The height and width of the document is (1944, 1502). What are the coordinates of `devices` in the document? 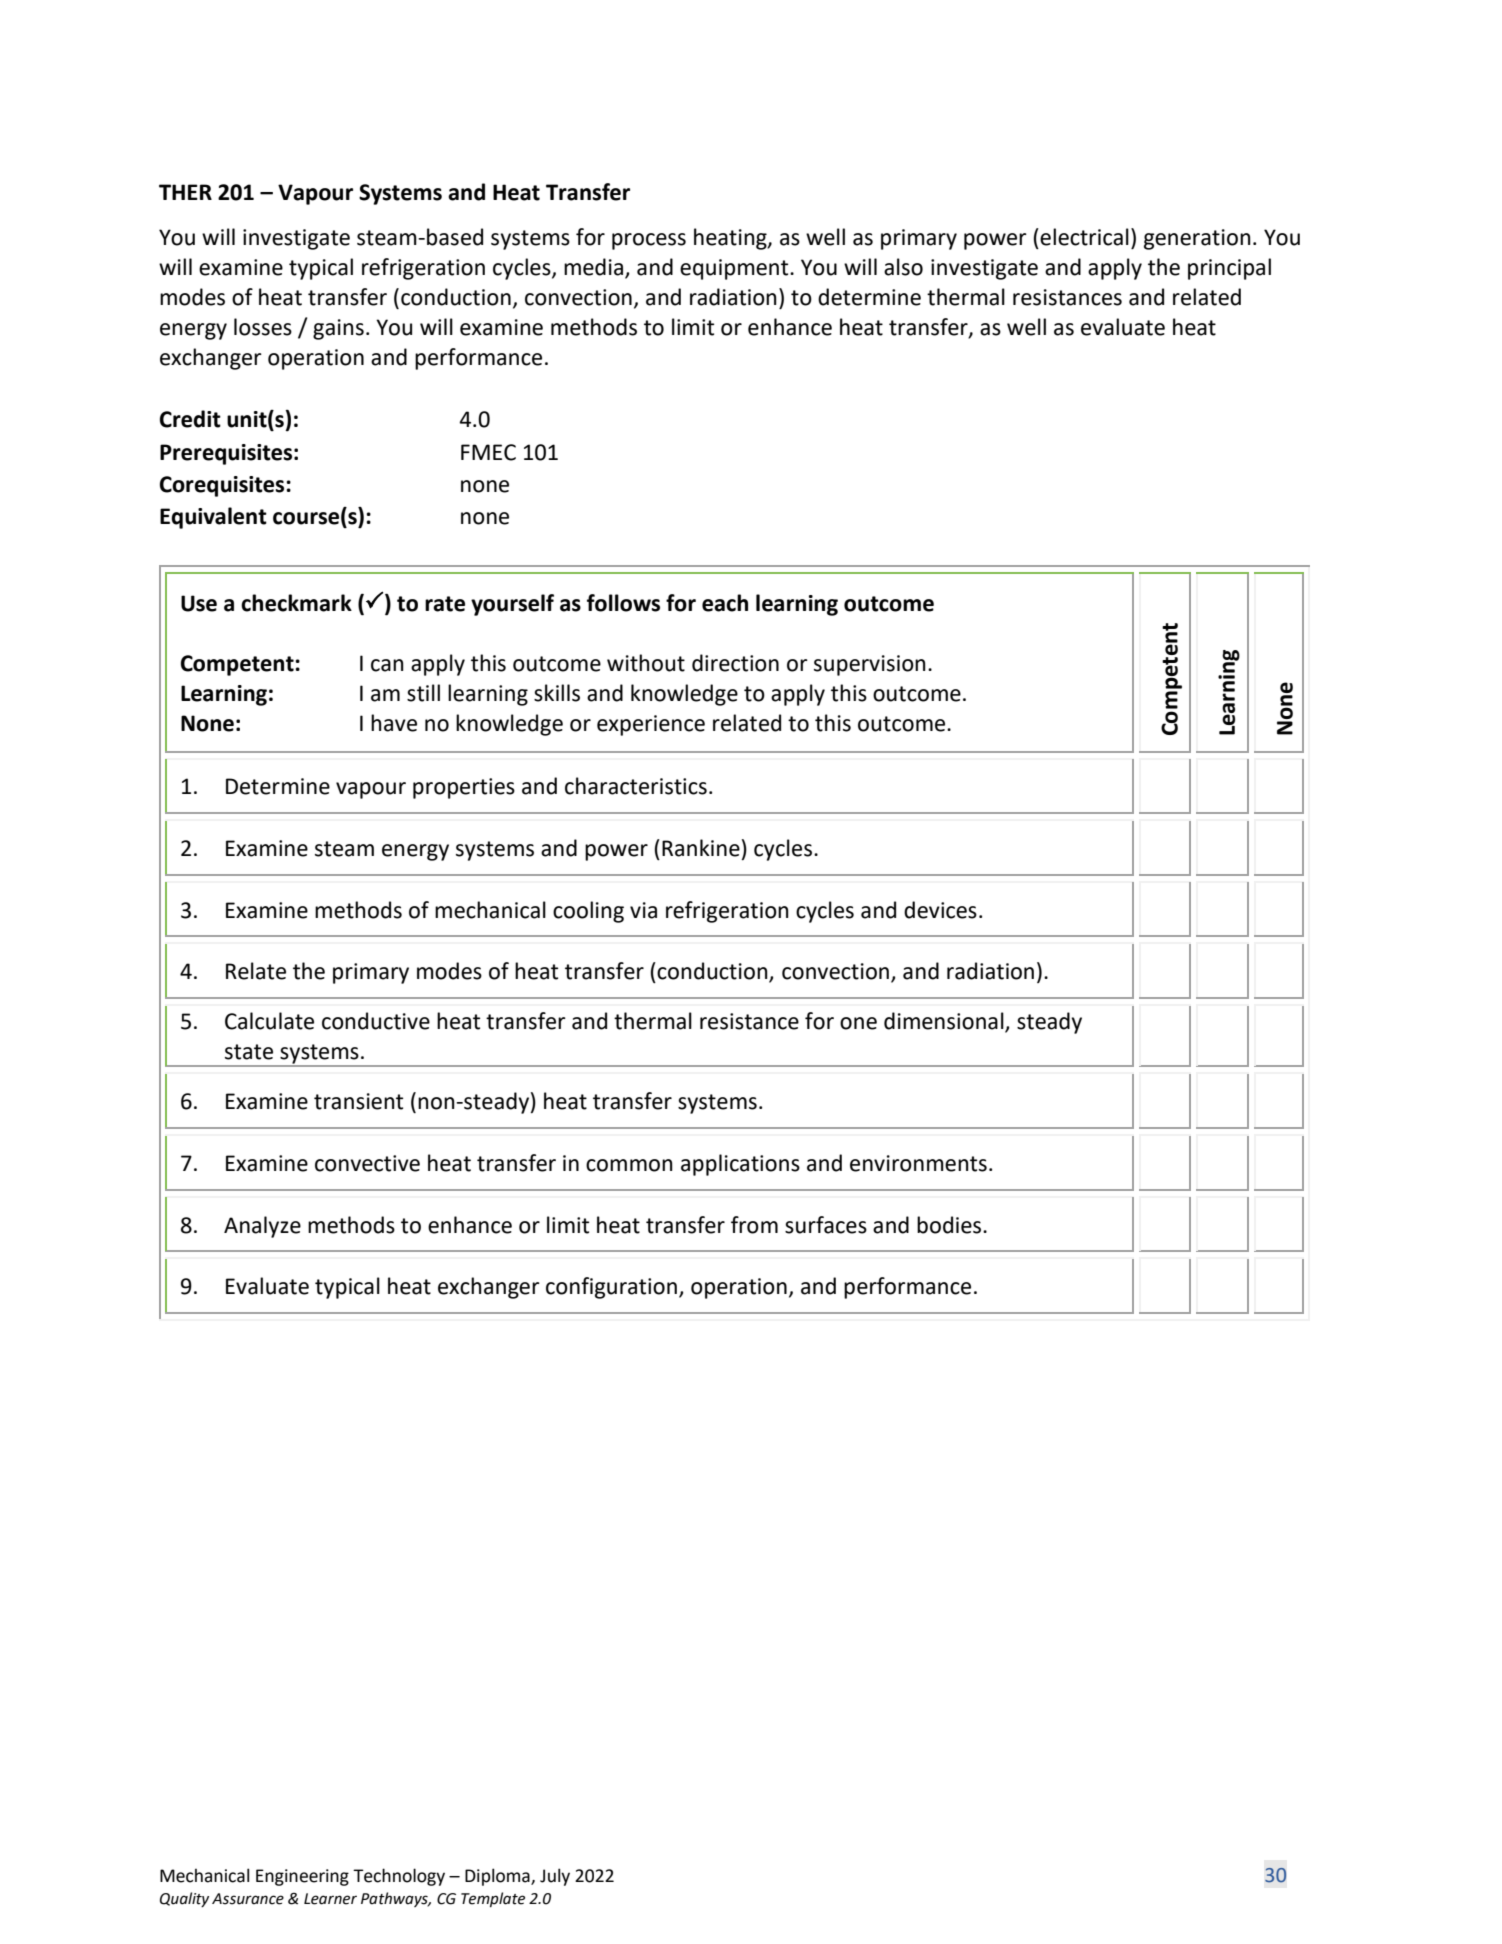 It's located at (940, 910).
